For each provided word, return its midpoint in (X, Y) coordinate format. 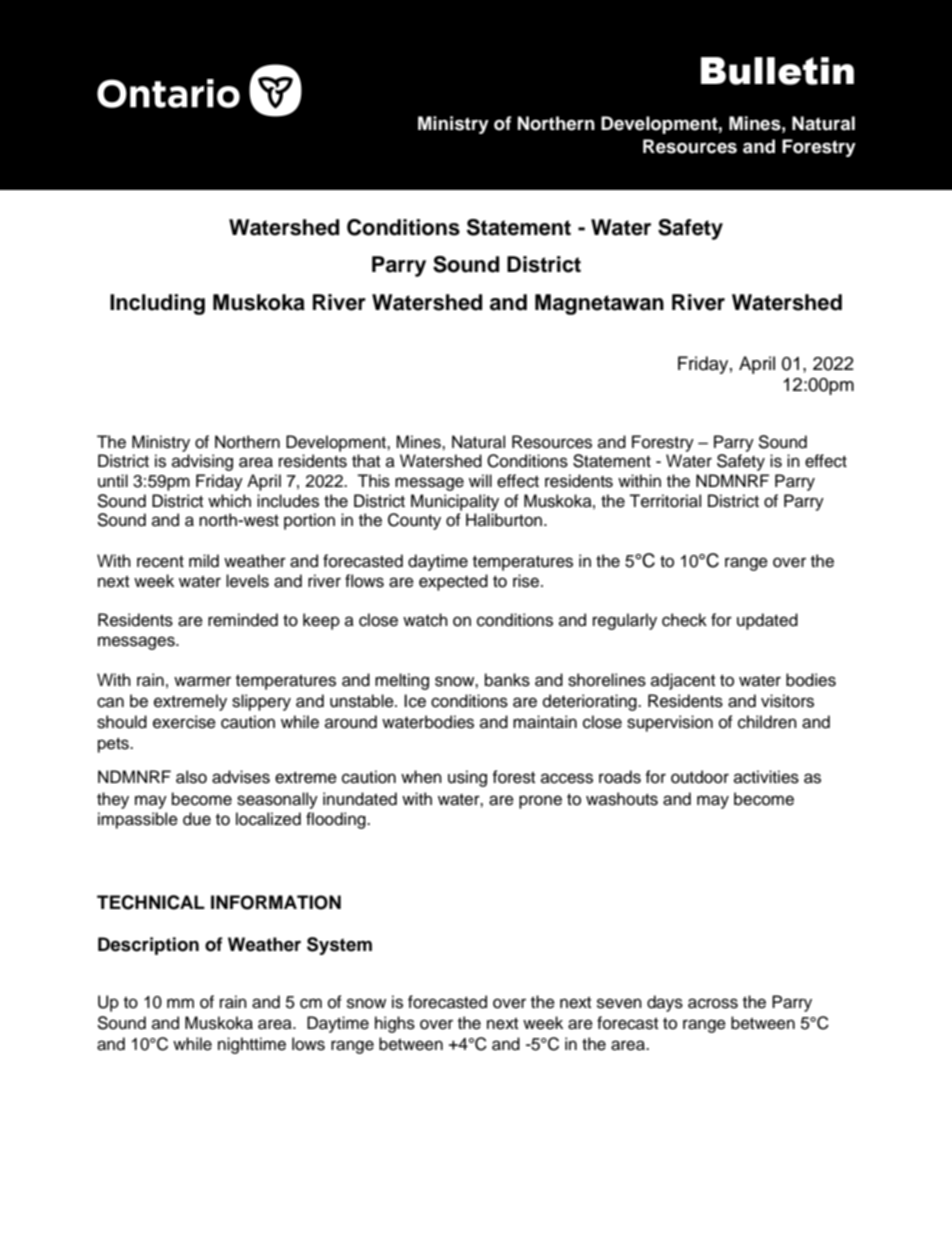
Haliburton (505, 520)
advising (202, 462)
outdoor (700, 777)
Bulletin (777, 71)
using (467, 778)
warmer (202, 681)
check (684, 620)
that (366, 460)
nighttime (252, 1045)
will (480, 480)
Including (157, 304)
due (197, 819)
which (229, 501)
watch (425, 620)
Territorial (665, 501)
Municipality (455, 502)
